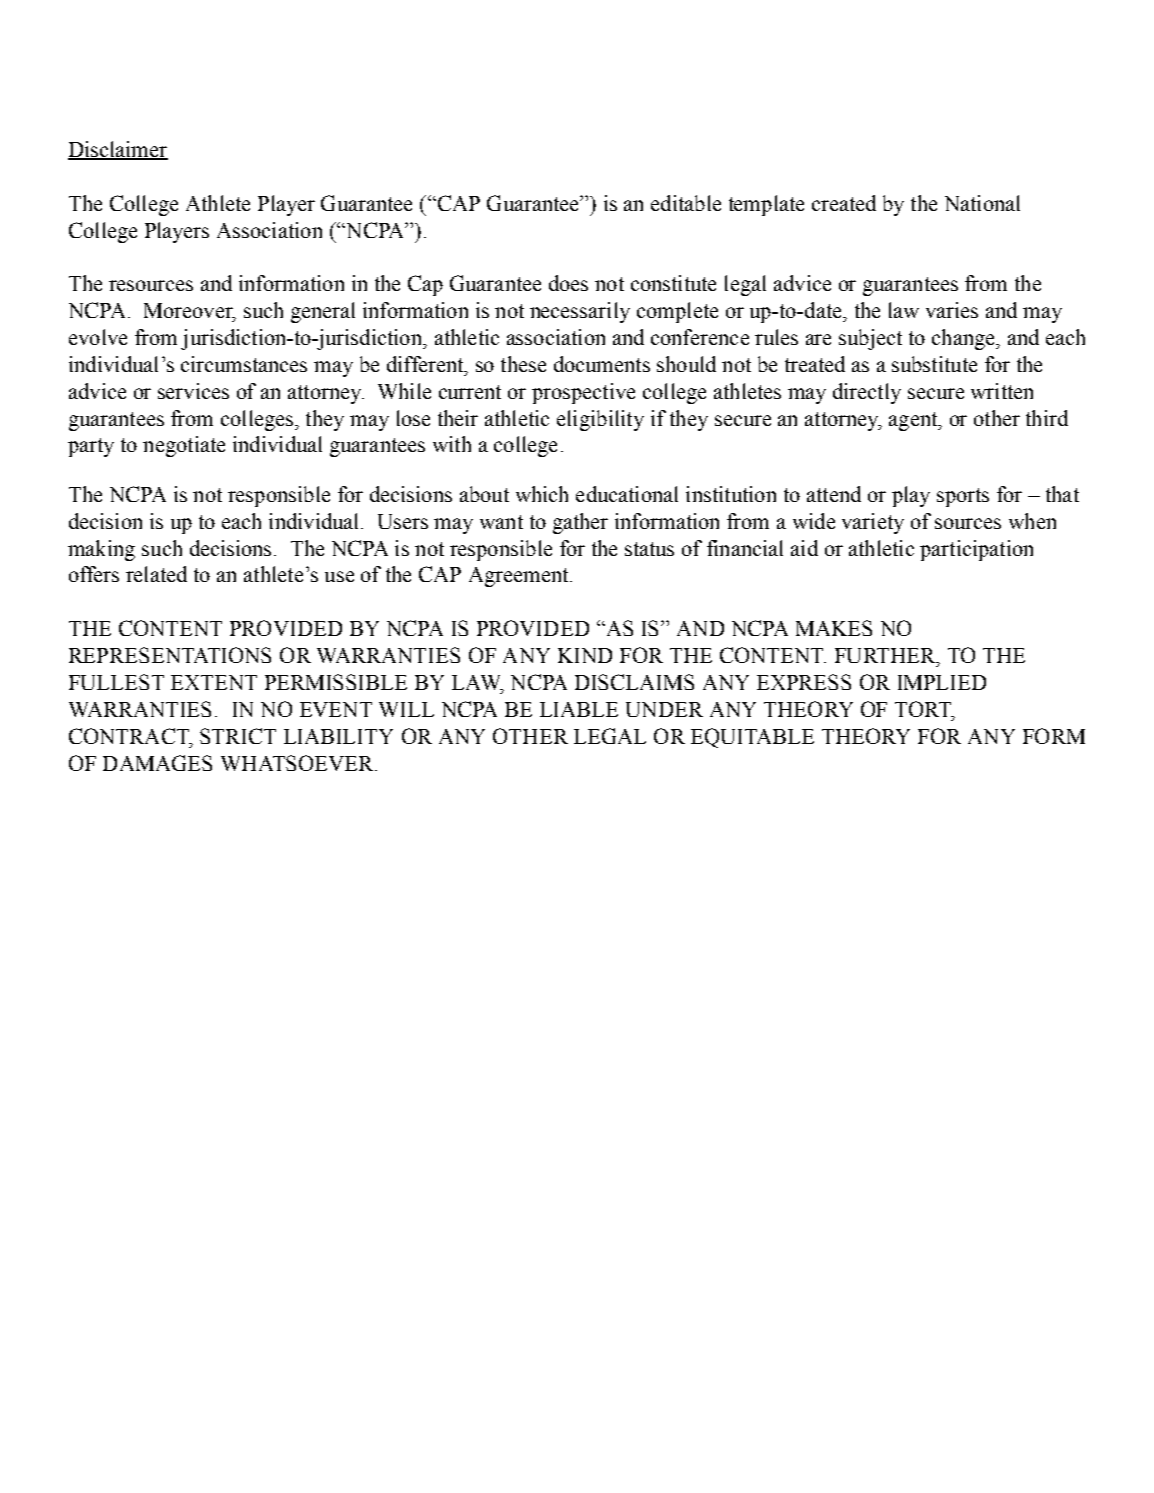 This document has width=1154, height=1493. I want to click on Disclaimer, so click(118, 150).
